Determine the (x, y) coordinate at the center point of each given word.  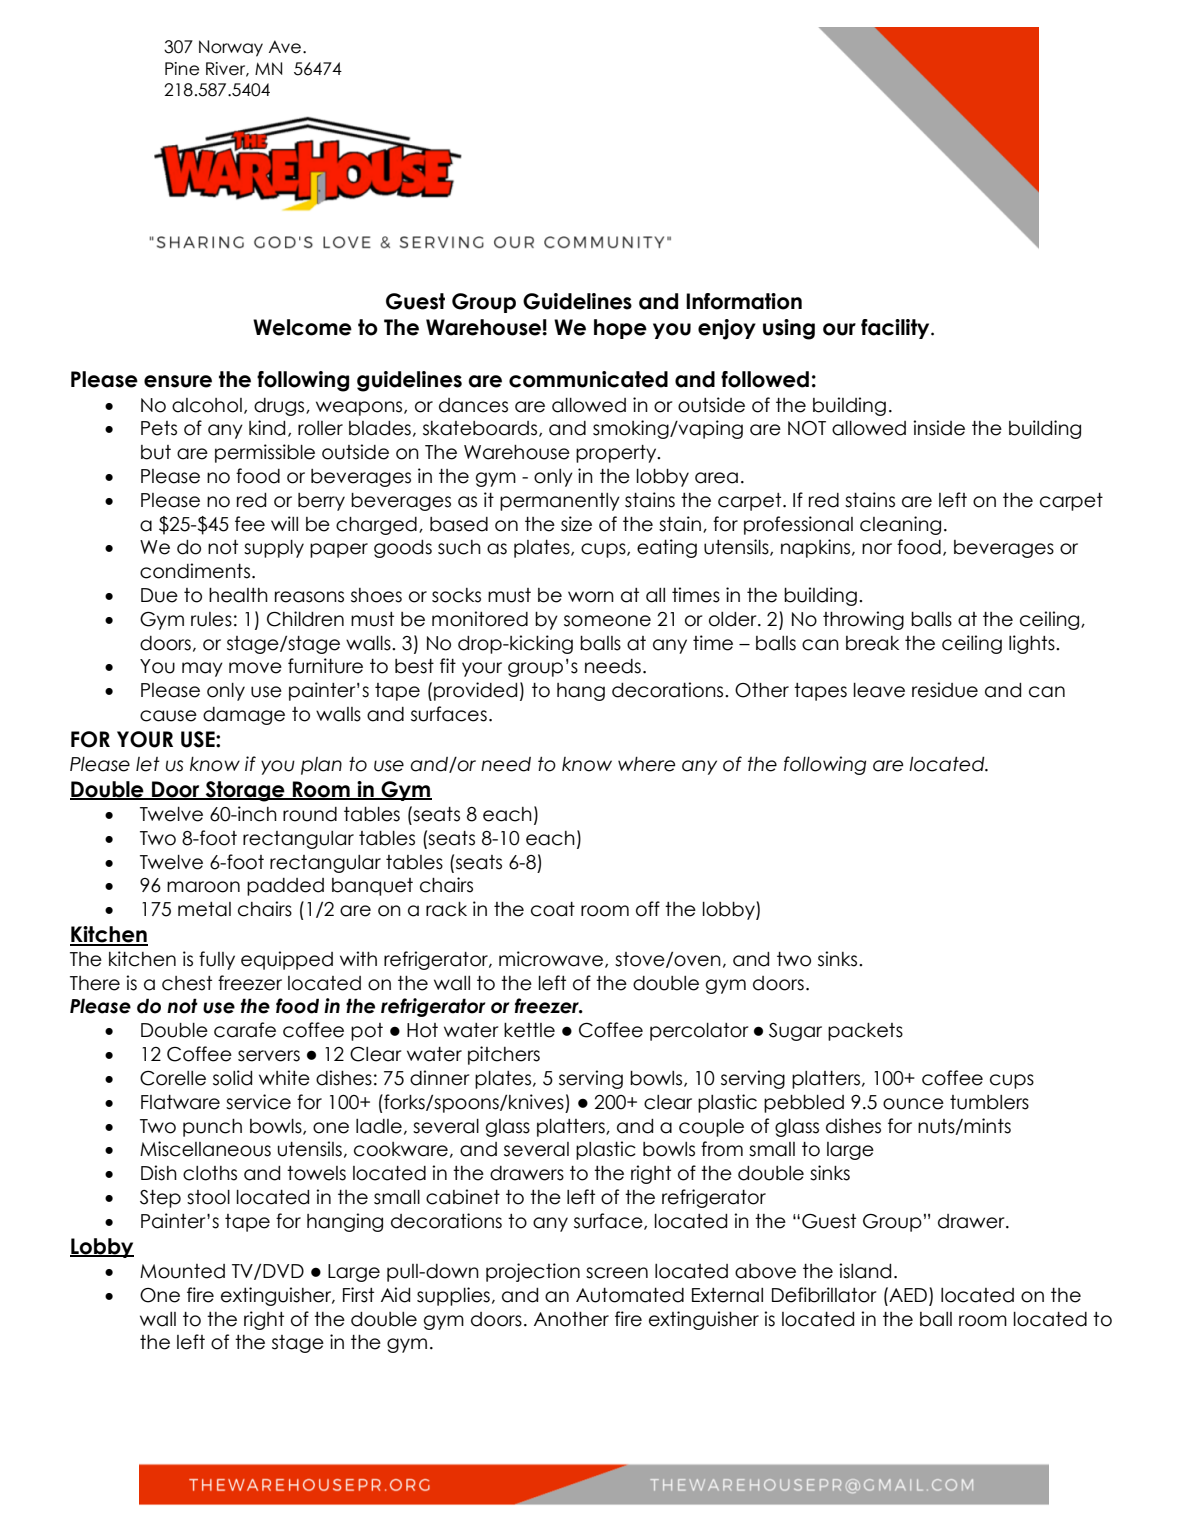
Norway (231, 48)
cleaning (900, 525)
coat (553, 909)
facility (896, 329)
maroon (203, 887)
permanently (560, 502)
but (156, 452)
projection (533, 1272)
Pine (182, 69)
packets (865, 1032)
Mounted (182, 1271)
